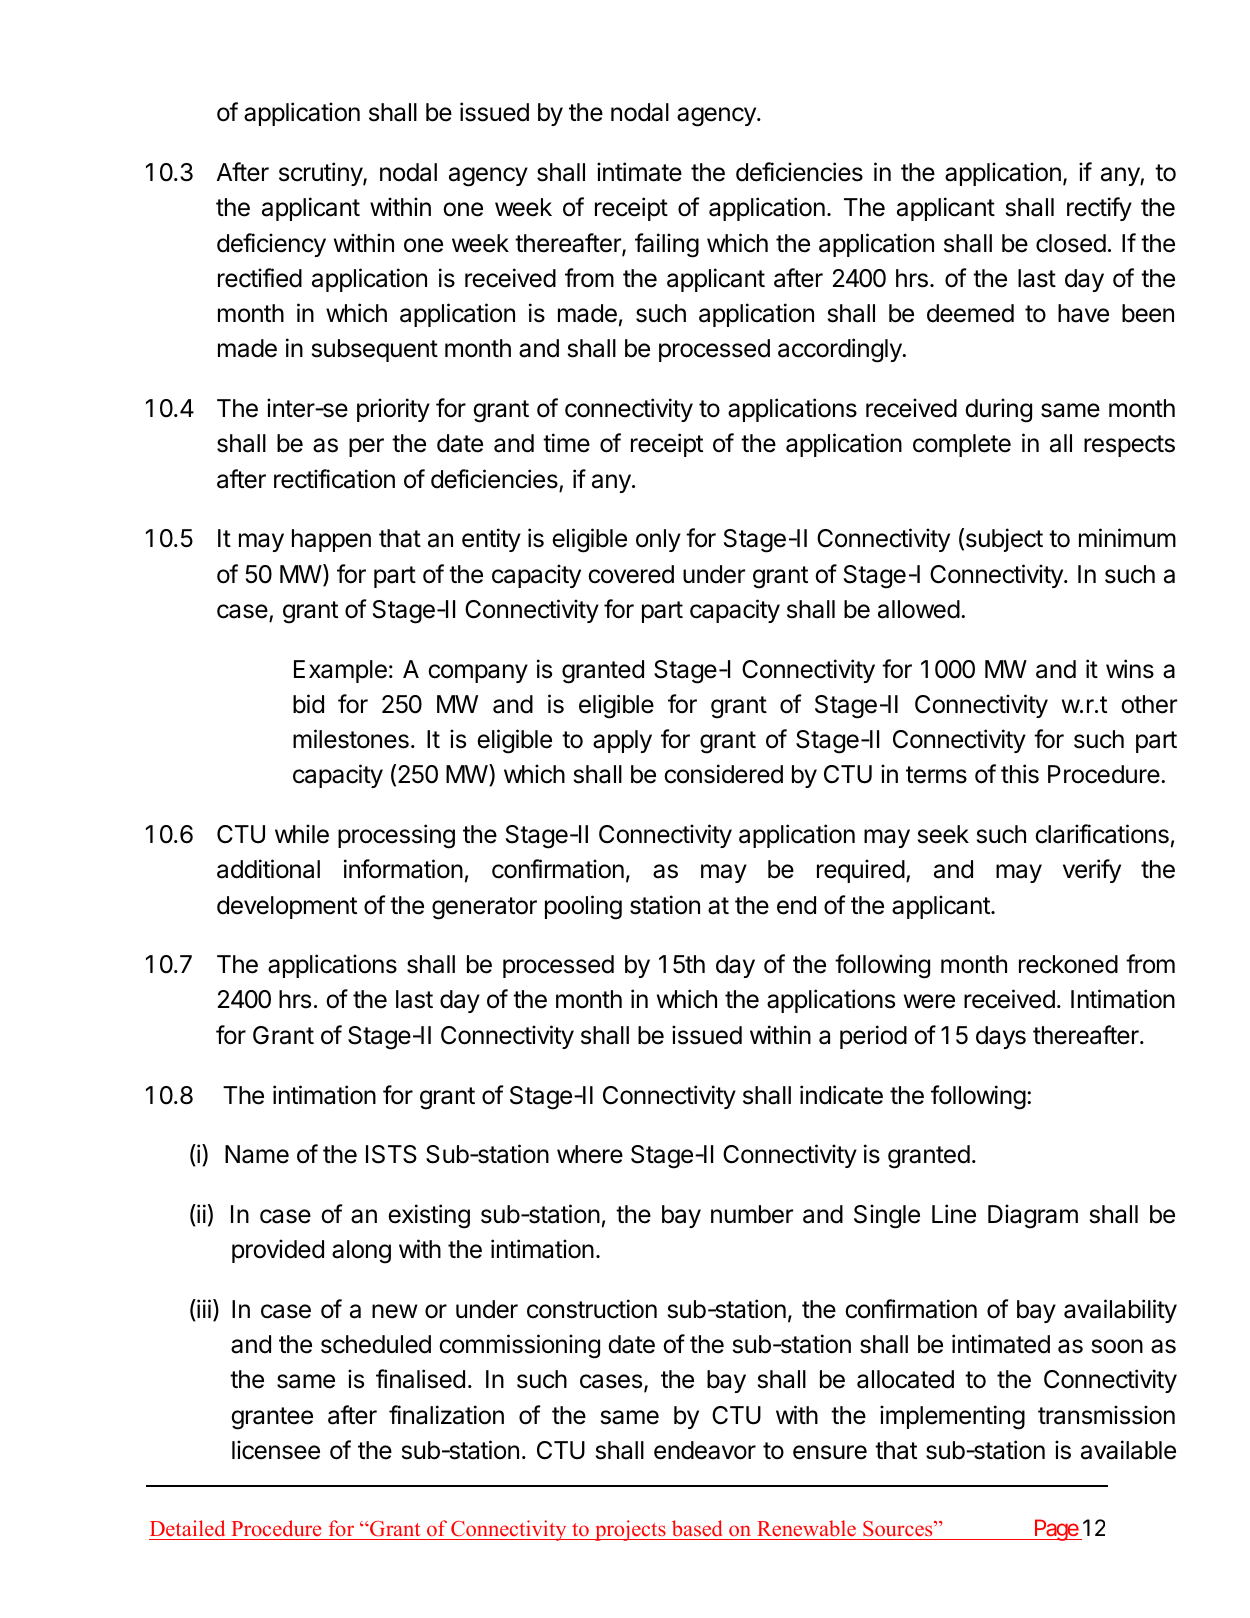  Describe the element at coordinates (1055, 1530) in the page. I see `Page` at that location.
